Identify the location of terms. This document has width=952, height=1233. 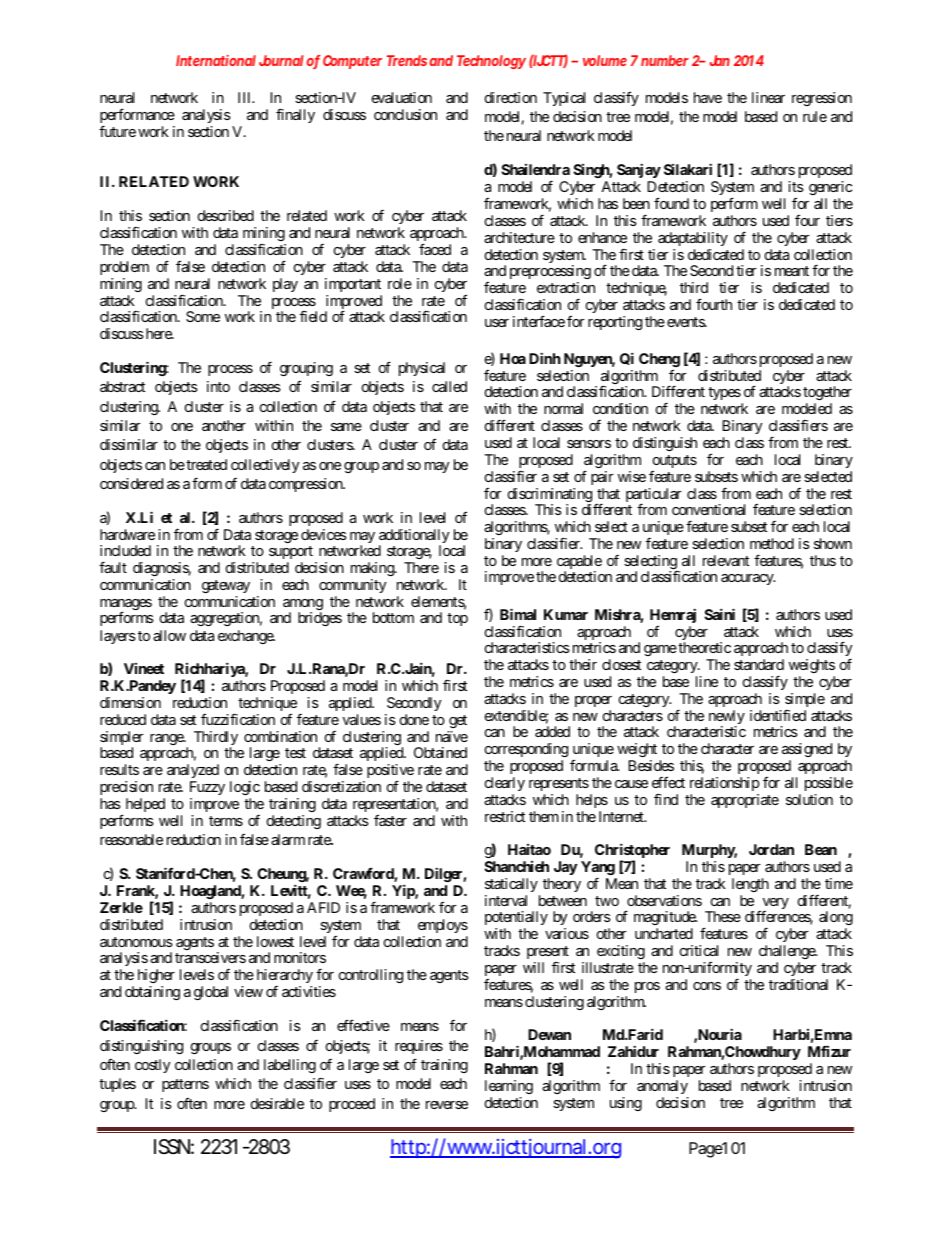
(226, 821).
